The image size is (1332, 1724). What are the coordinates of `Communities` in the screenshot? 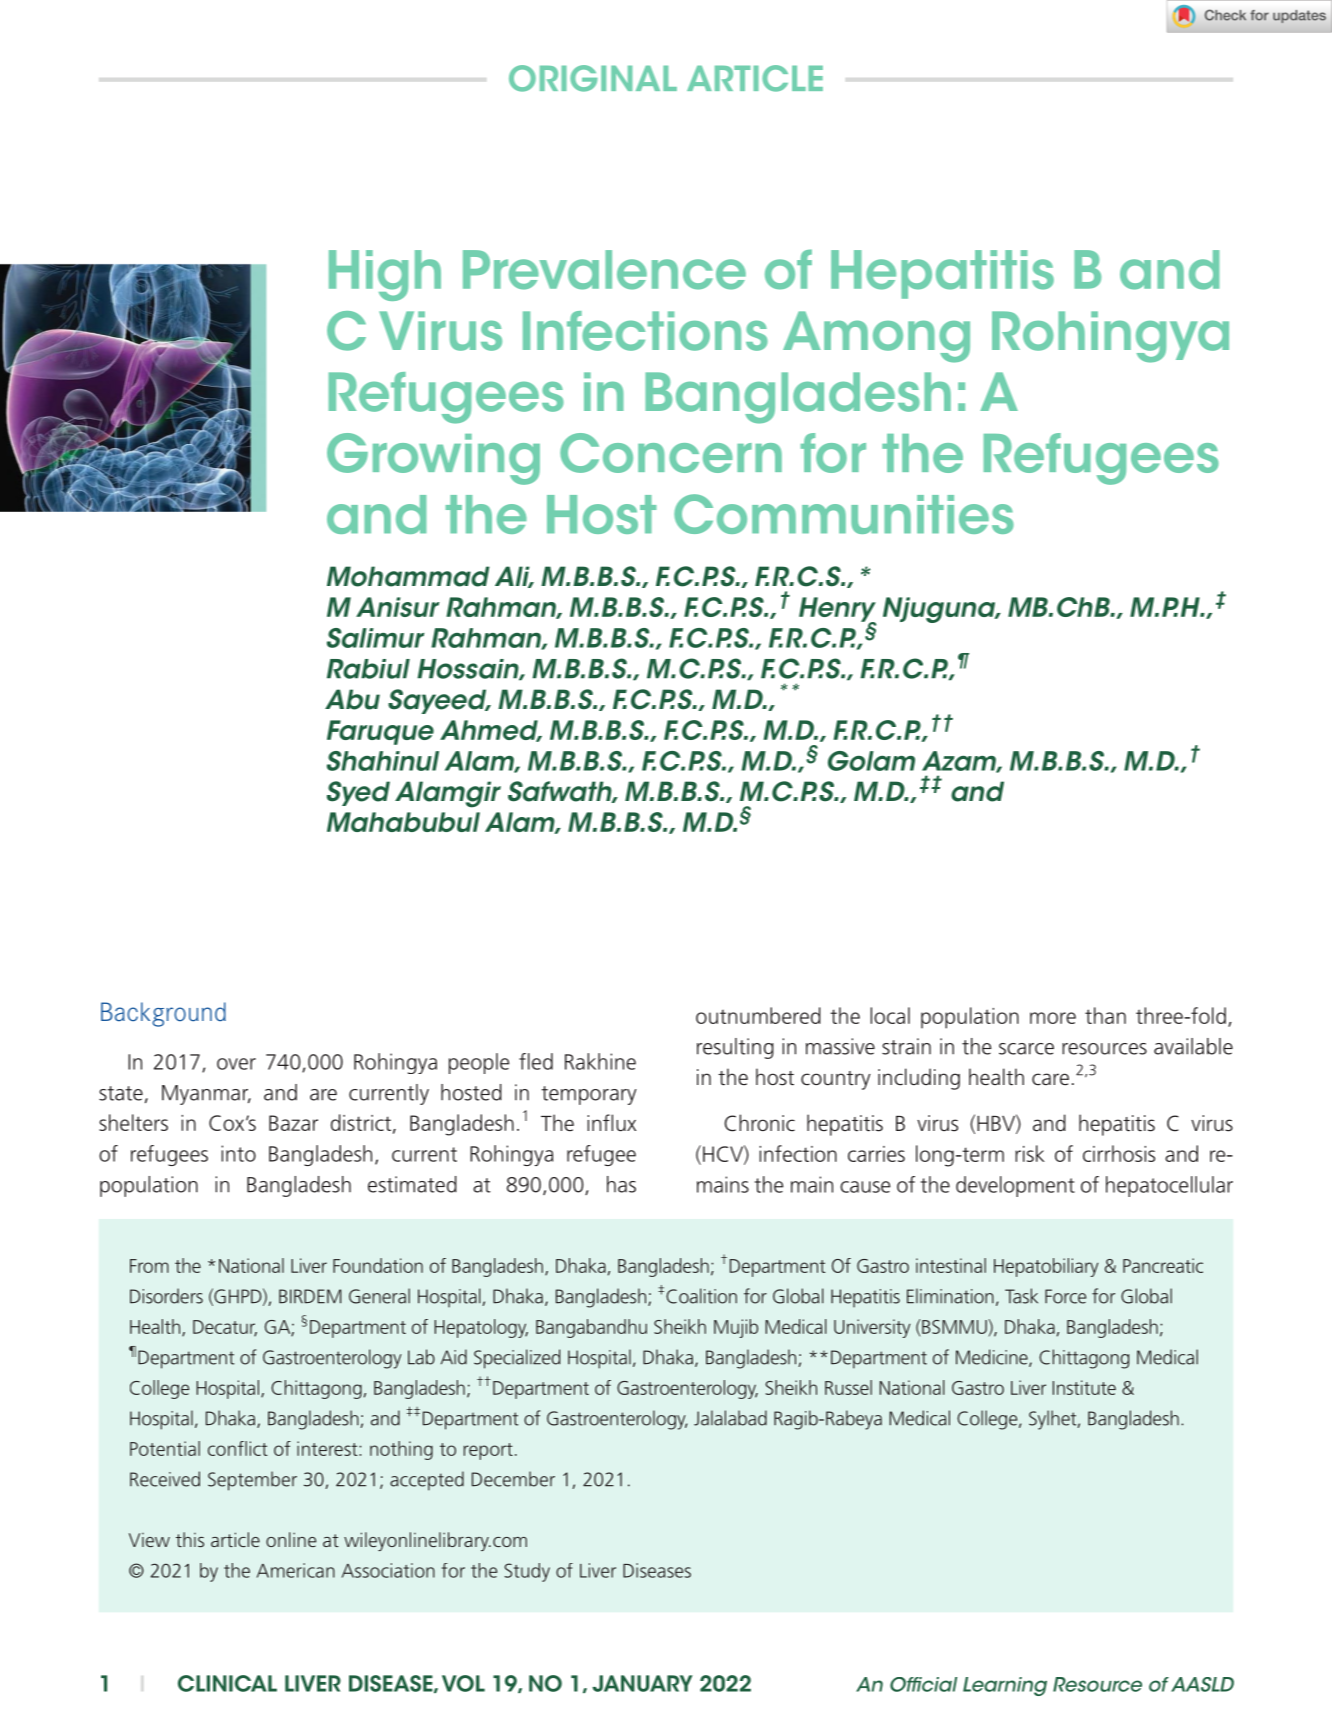 It's located at (844, 514).
